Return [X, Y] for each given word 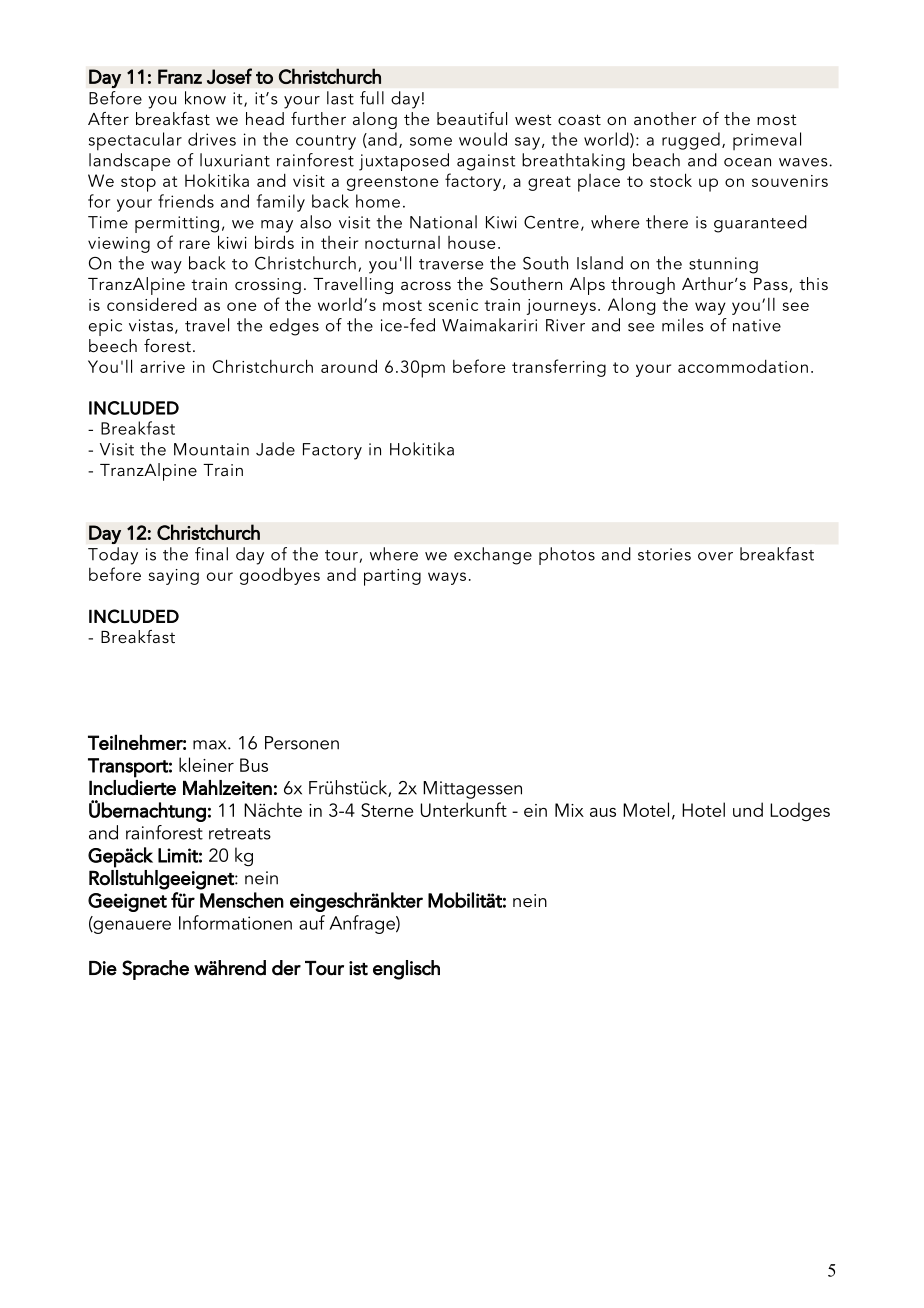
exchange [493, 556]
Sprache [155, 970]
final [211, 554]
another [665, 118]
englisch [406, 970]
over [715, 556]
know [205, 98]
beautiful [472, 118]
